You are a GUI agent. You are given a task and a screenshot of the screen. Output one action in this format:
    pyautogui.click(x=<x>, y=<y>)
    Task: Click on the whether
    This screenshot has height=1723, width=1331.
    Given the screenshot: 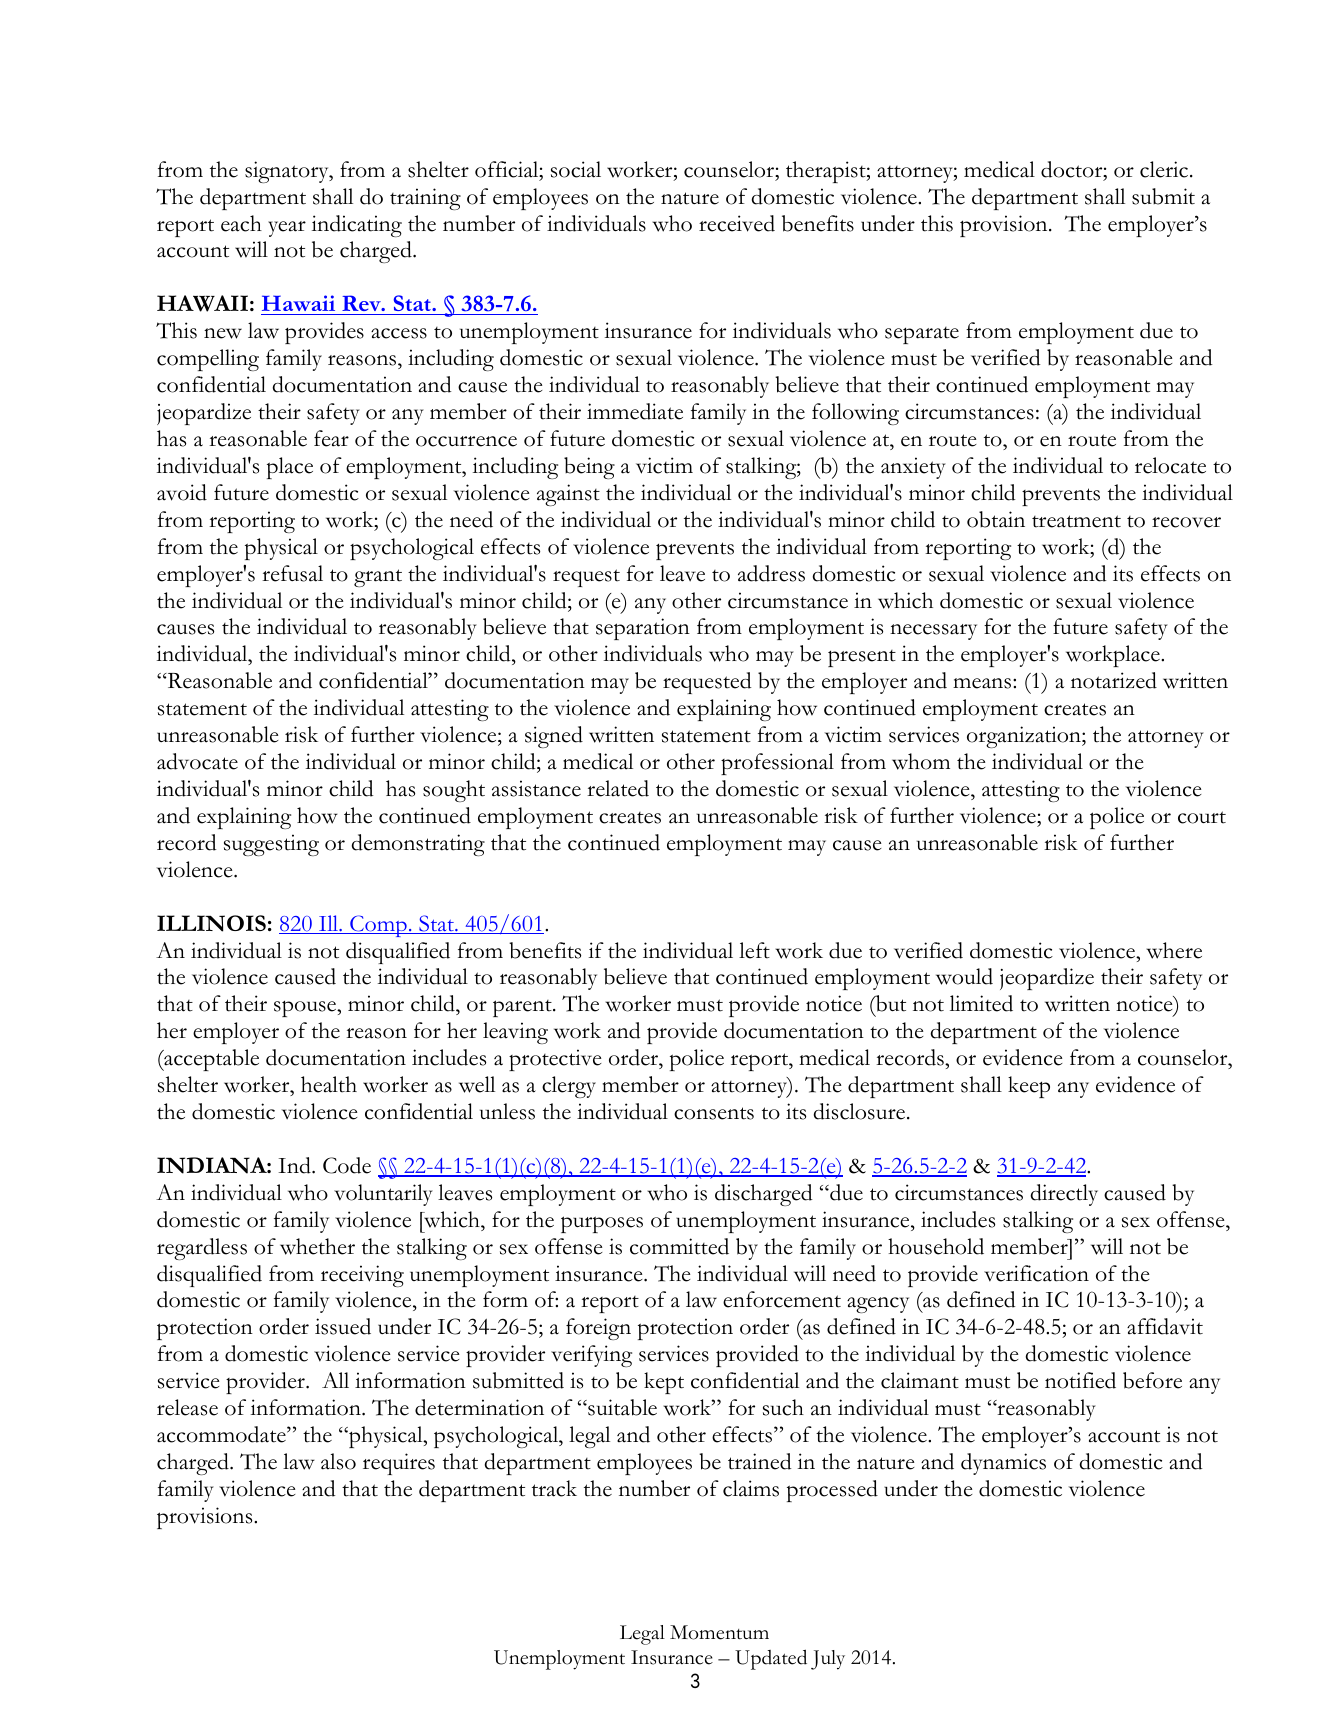 What is the action you would take?
    pyautogui.click(x=317, y=1246)
